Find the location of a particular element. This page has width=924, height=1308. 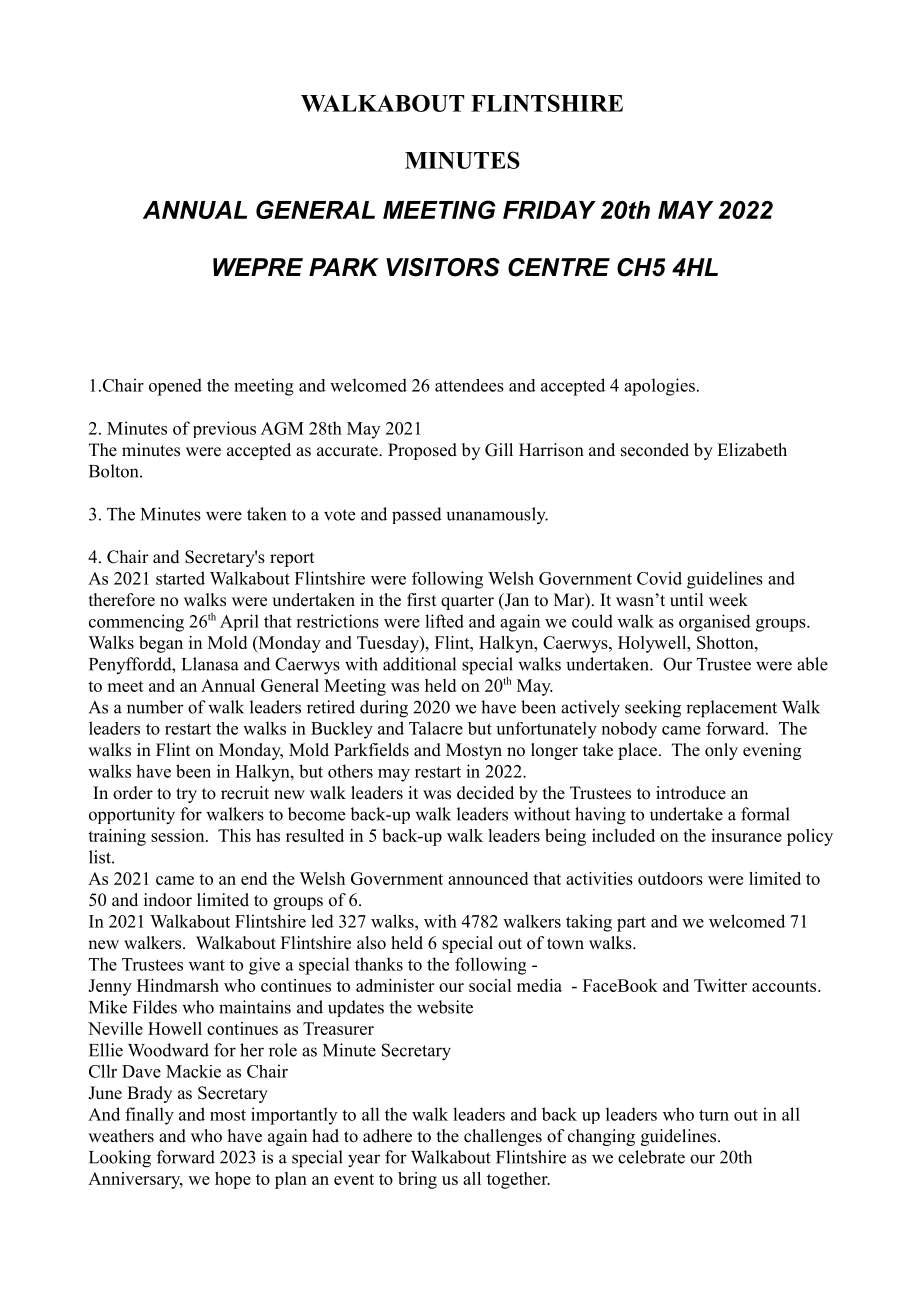

challenges is located at coordinates (503, 1137).
